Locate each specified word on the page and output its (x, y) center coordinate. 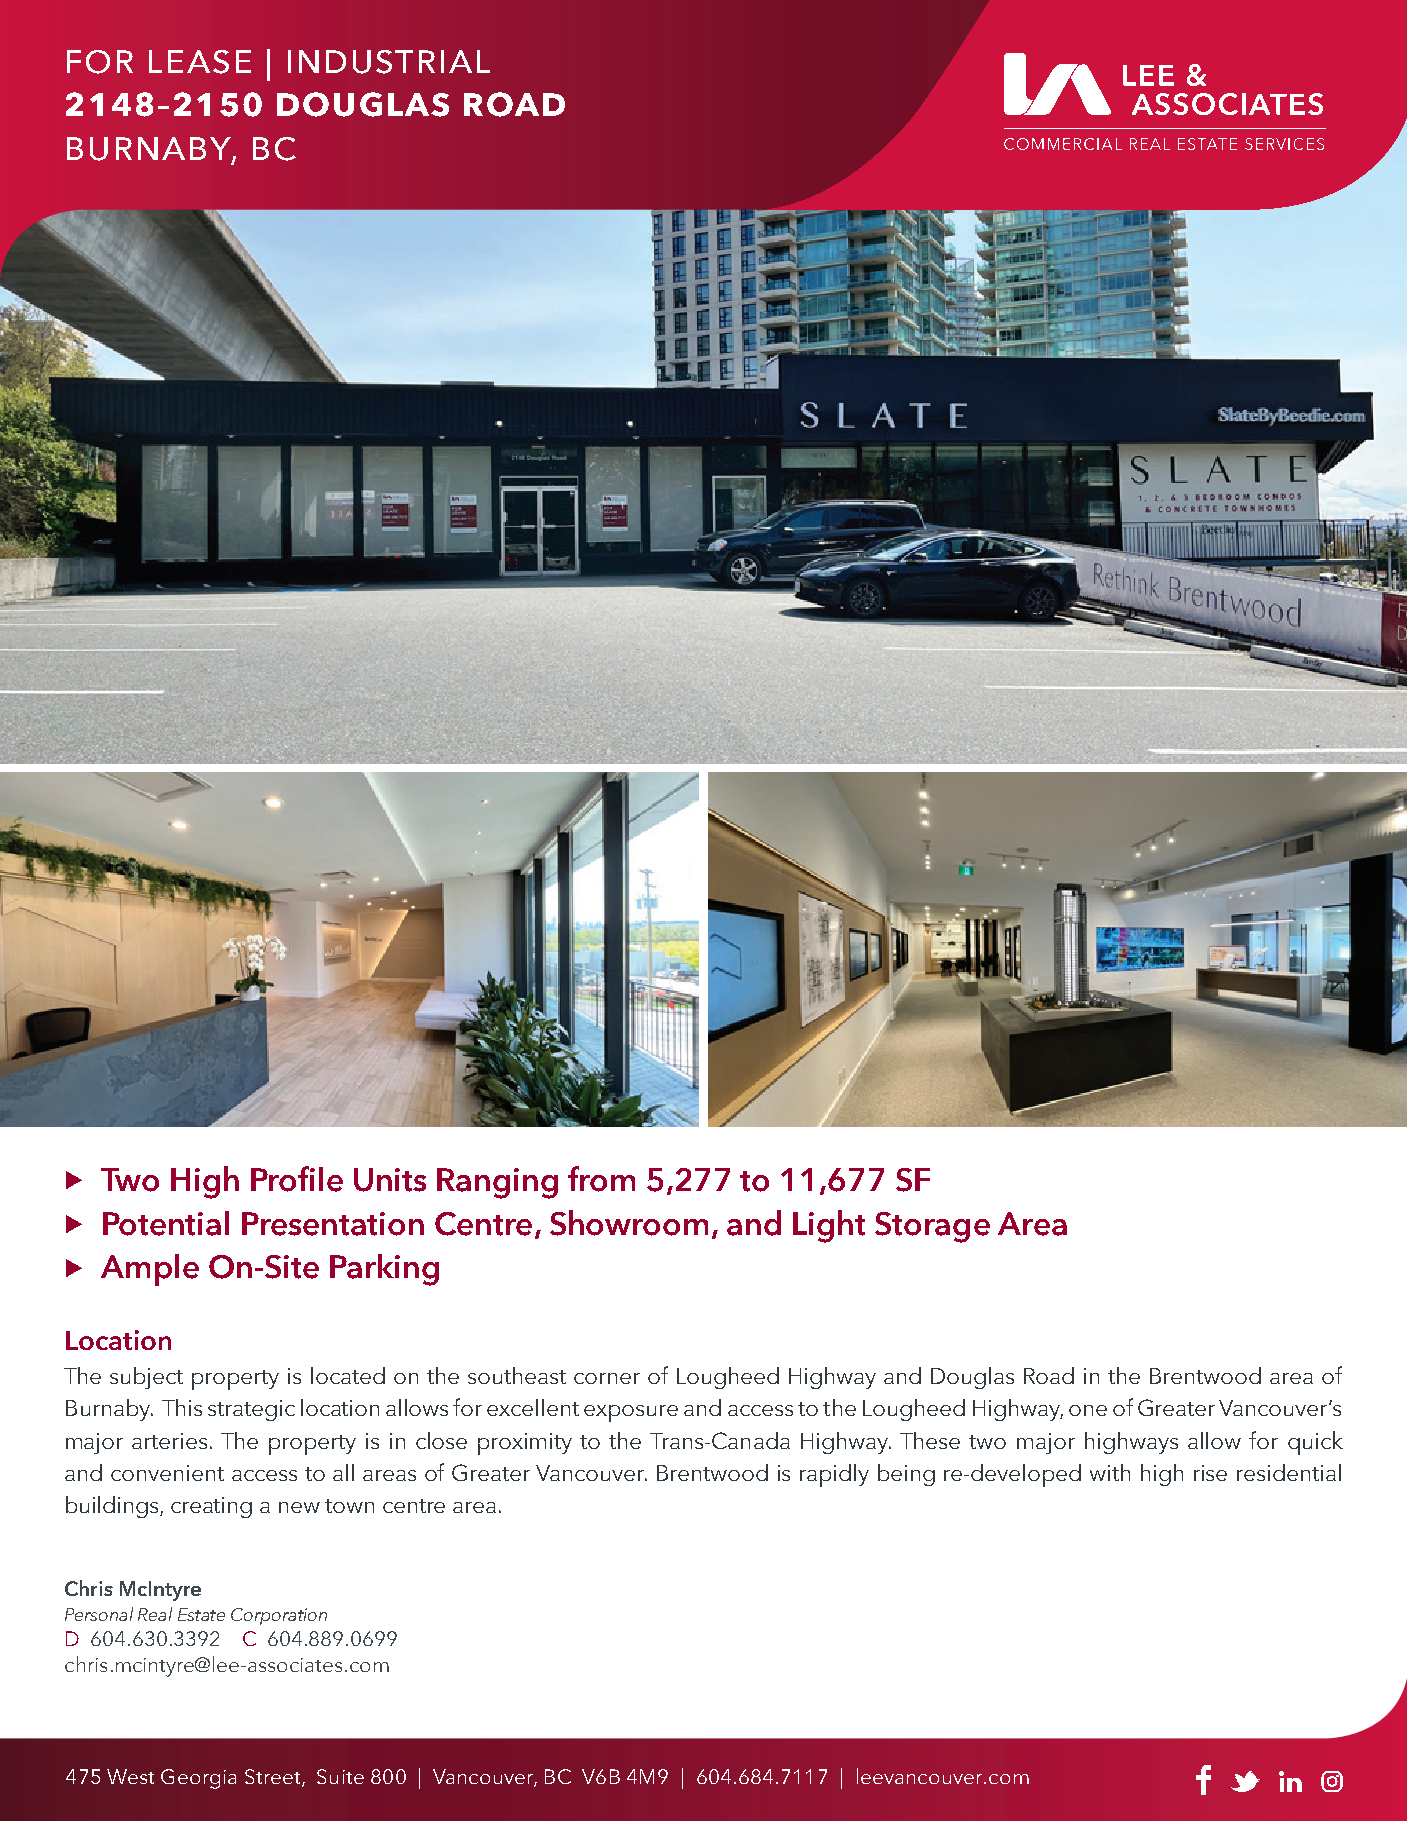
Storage (932, 1227)
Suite (340, 1776)
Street (274, 1778)
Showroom (629, 1223)
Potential (166, 1223)
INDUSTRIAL (389, 62)
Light (829, 1226)
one (1088, 1410)
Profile (297, 1179)
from (601, 1179)
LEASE (200, 62)
